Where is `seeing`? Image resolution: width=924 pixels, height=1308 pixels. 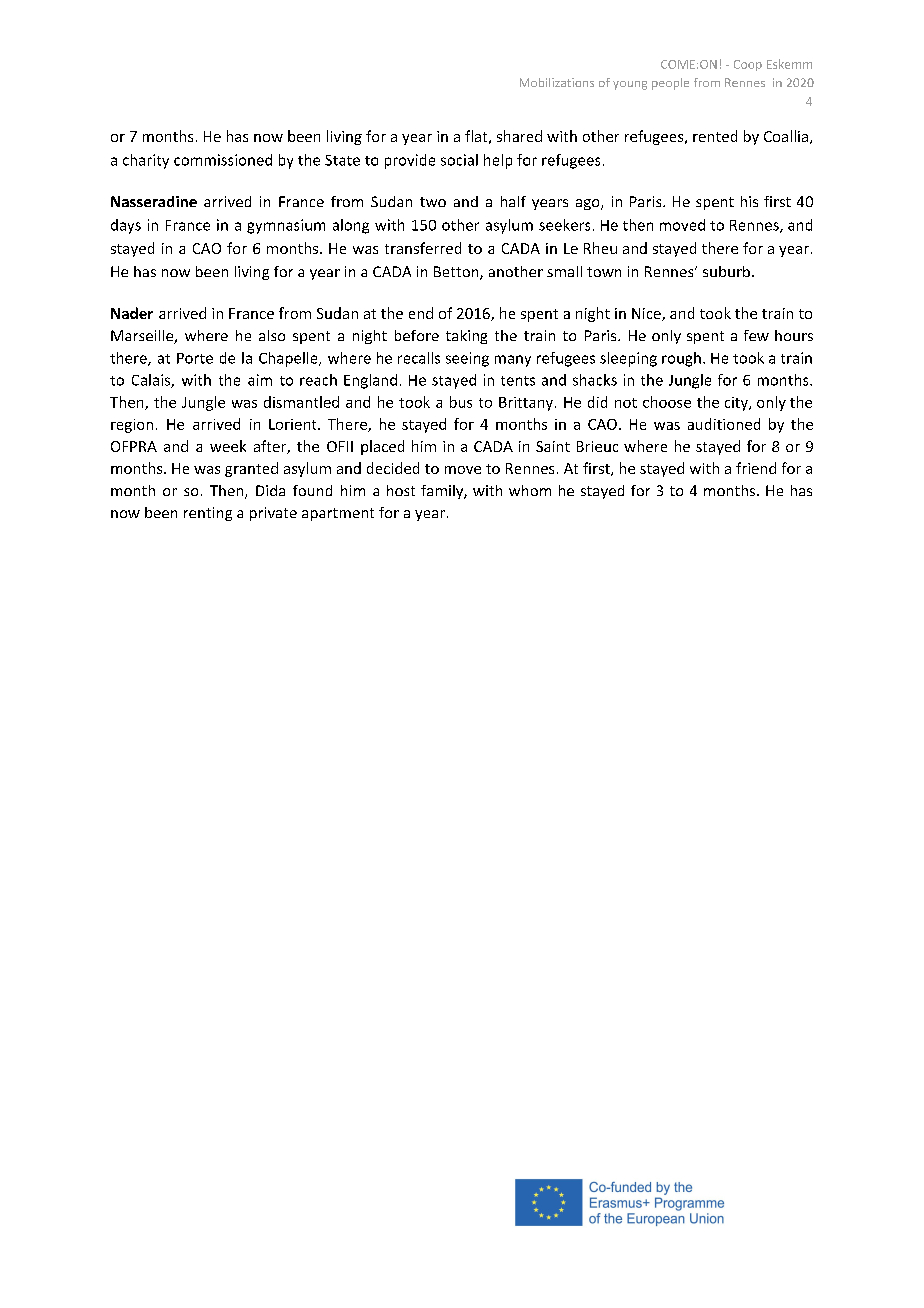
seeing is located at coordinates (467, 359).
